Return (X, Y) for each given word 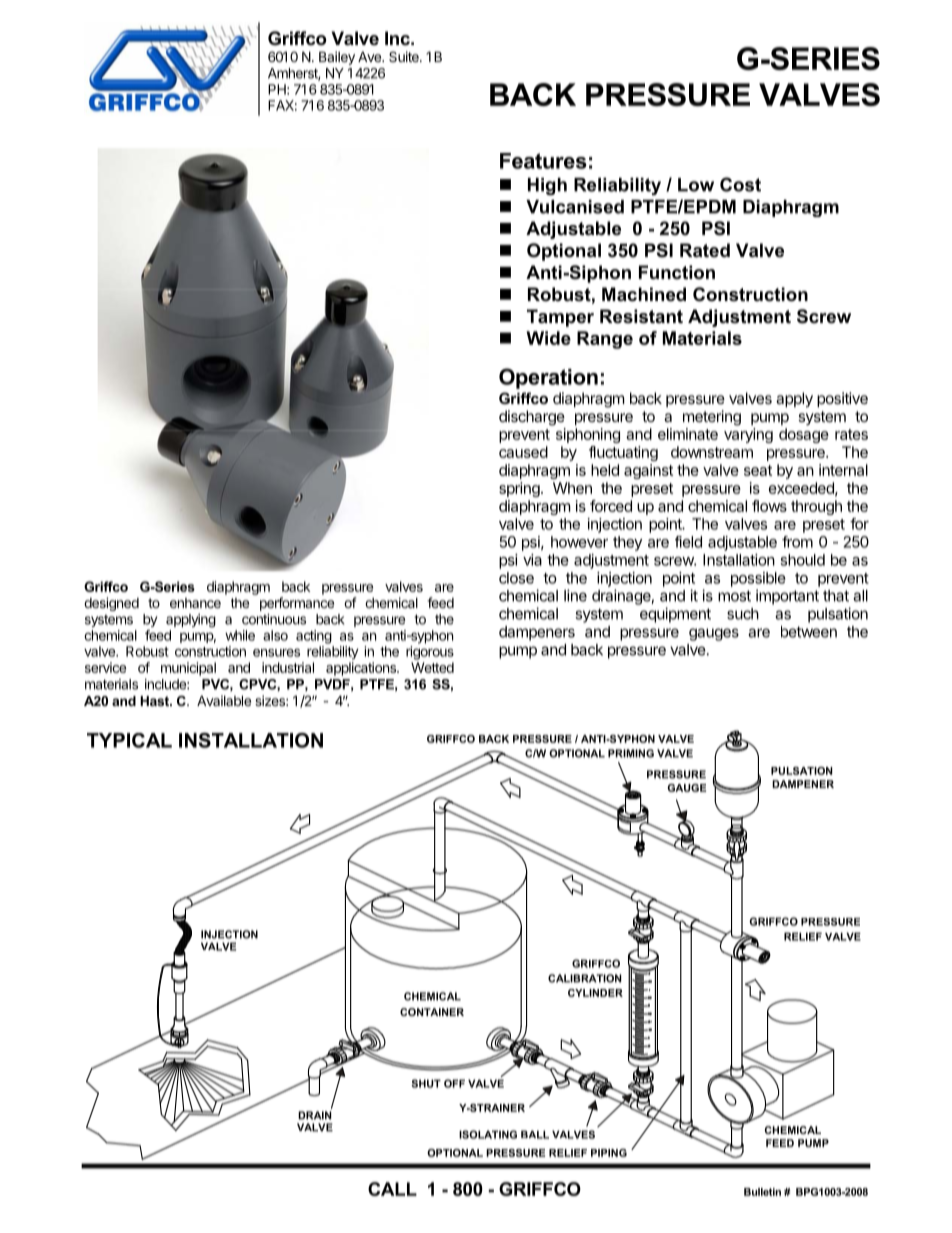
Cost (740, 184)
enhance (195, 603)
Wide (548, 338)
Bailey (337, 58)
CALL (392, 1189)
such (743, 614)
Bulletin (762, 1192)
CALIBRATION (584, 978)
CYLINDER (595, 993)
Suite (405, 56)
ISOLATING (488, 1134)
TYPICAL (129, 740)
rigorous (430, 653)
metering (712, 418)
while (240, 635)
